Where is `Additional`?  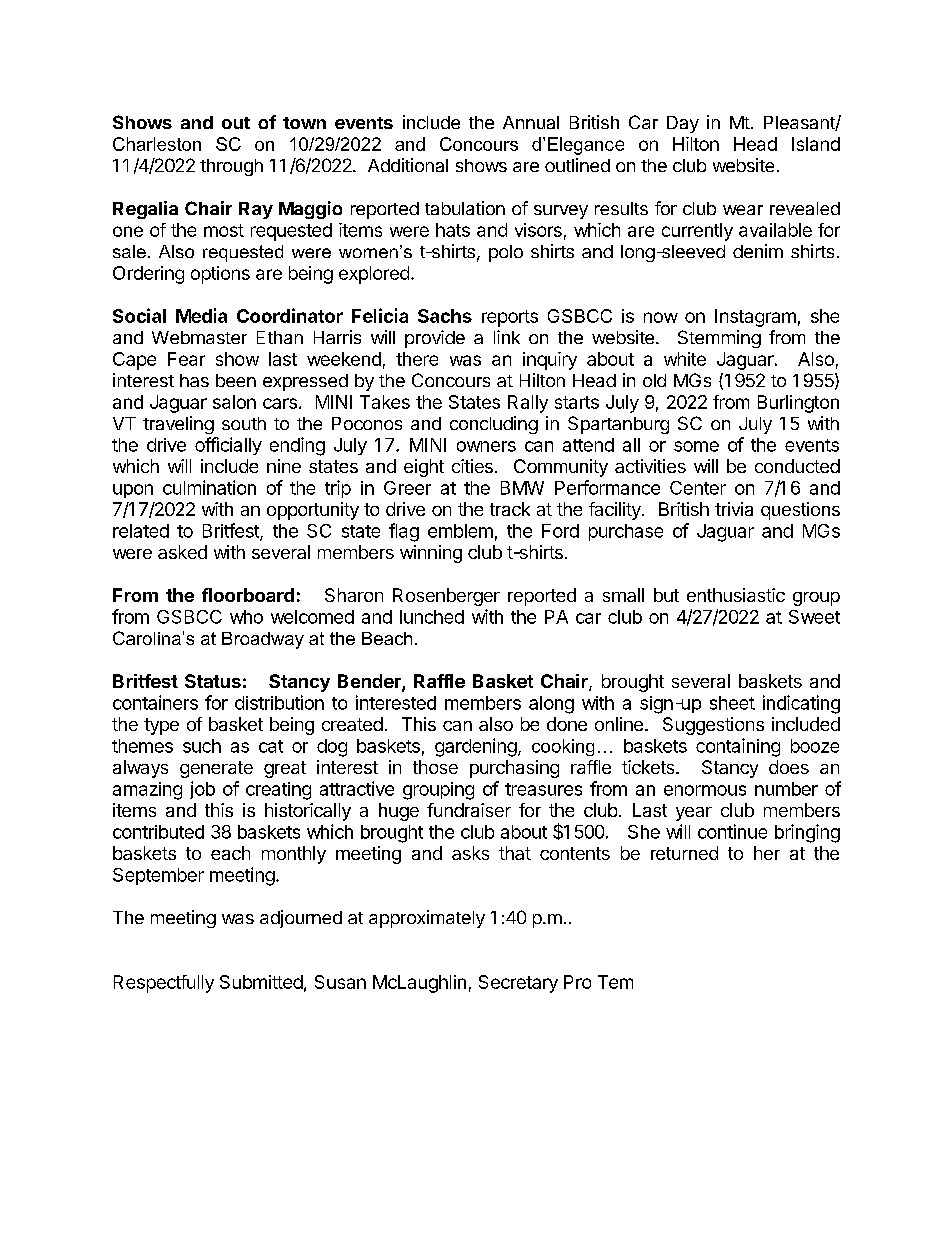 Additional is located at coordinates (408, 165).
